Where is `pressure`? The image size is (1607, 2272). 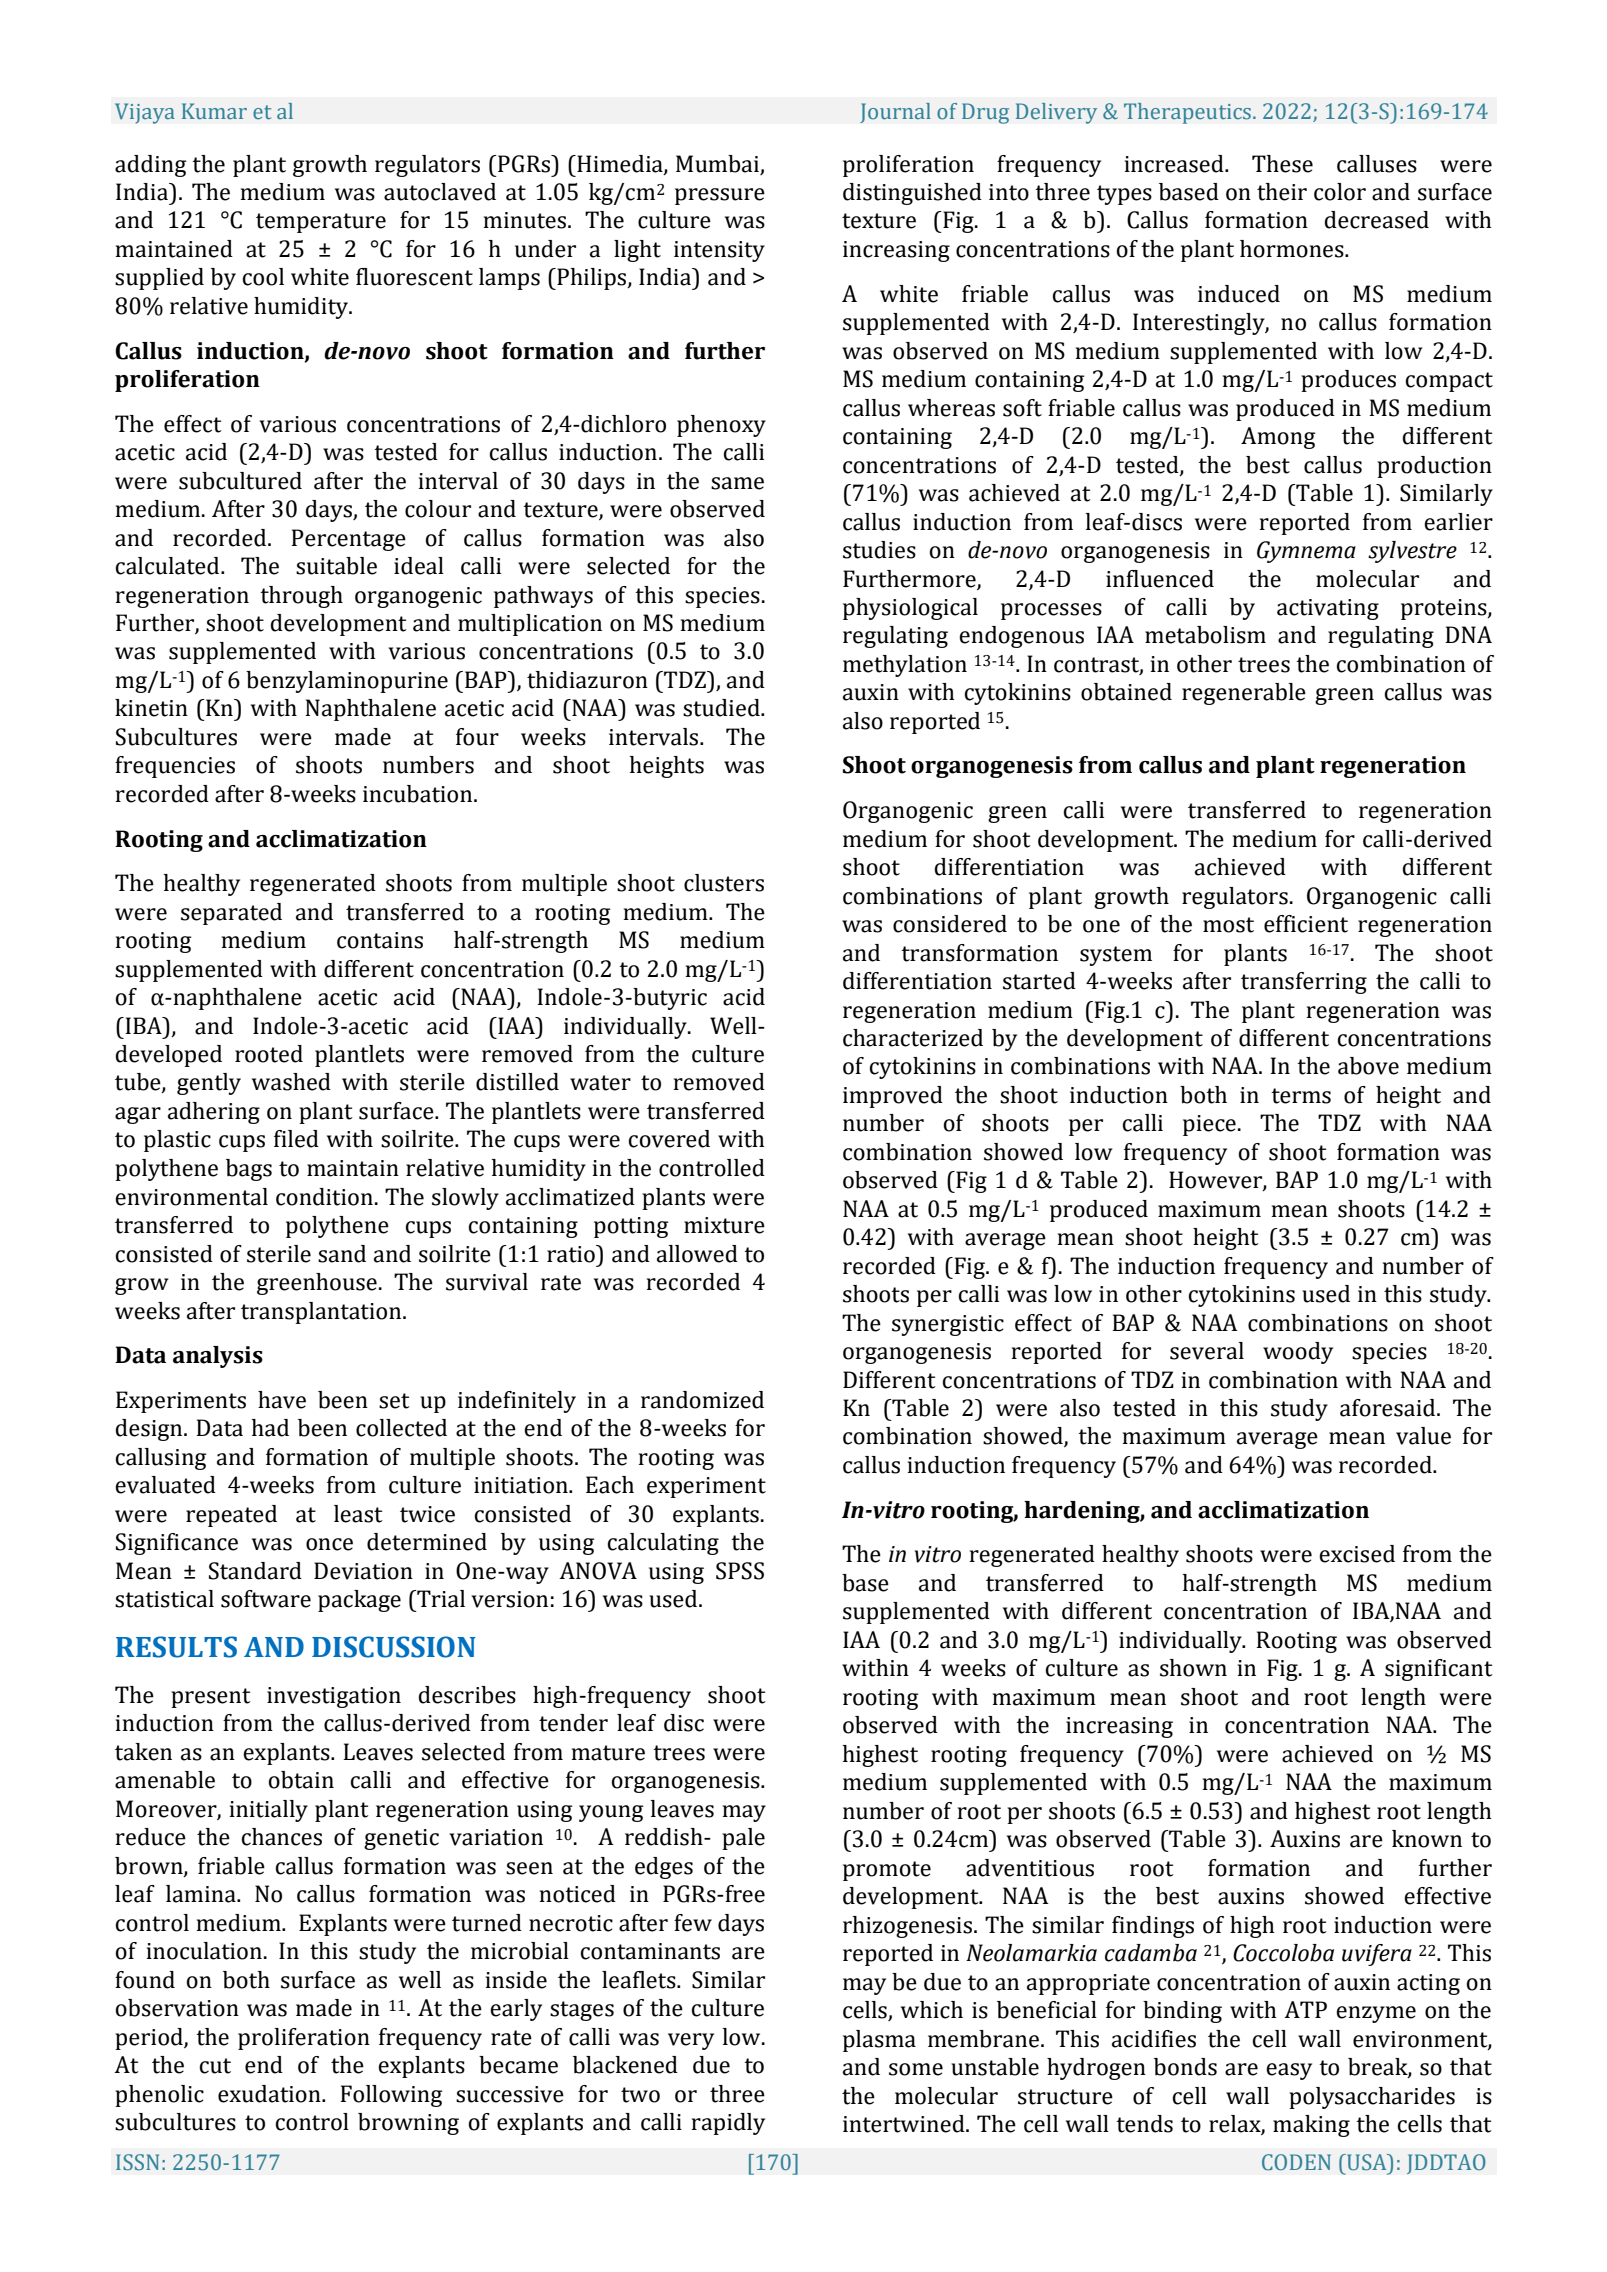 pressure is located at coordinates (720, 196).
